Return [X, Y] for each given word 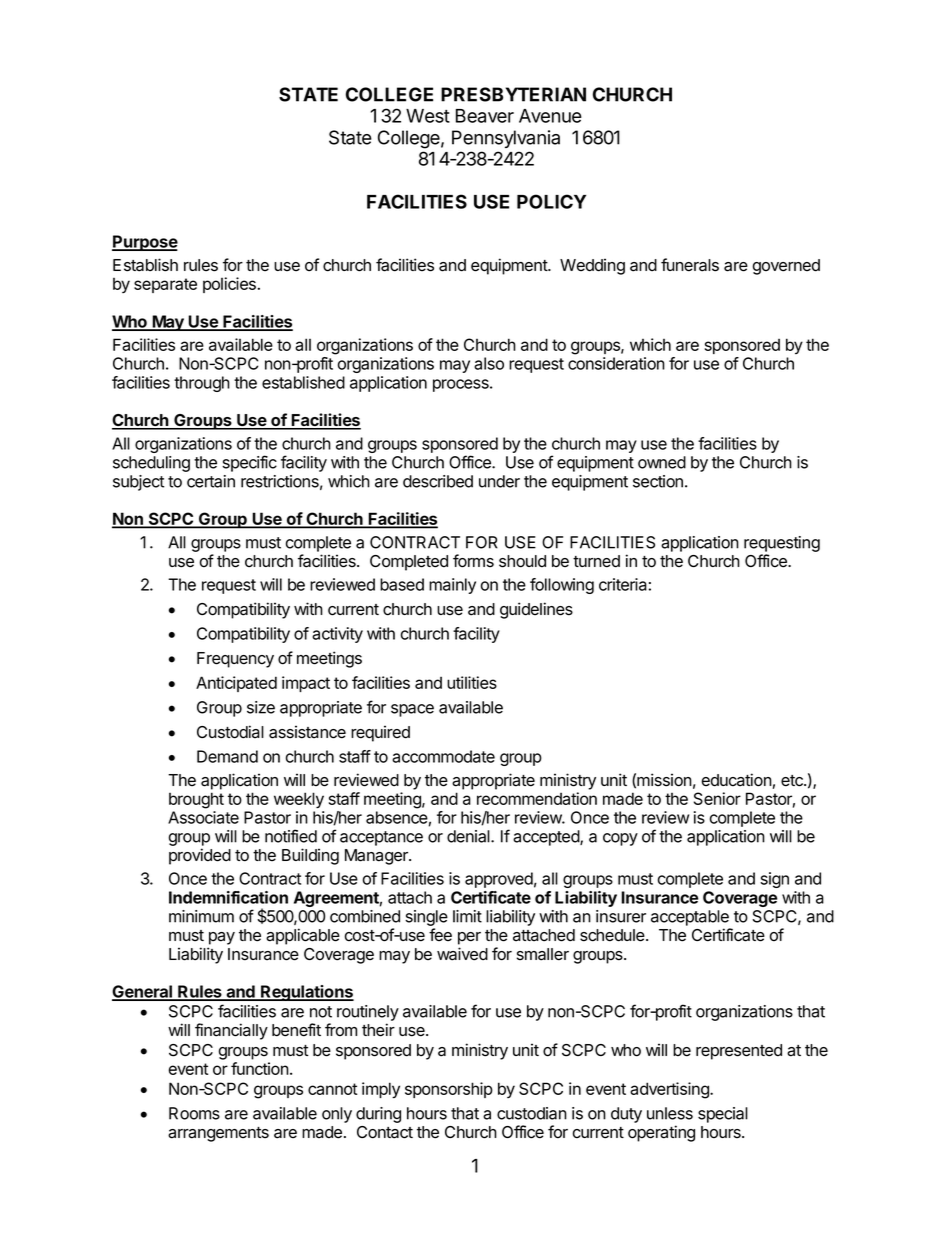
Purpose [145, 243]
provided [200, 856]
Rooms [194, 1113]
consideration [616, 363]
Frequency [235, 660]
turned [596, 561]
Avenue [550, 116]
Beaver [485, 116]
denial [469, 836]
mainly [452, 586]
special [723, 1115]
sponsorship [449, 1090]
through [202, 384]
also [489, 363]
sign [774, 880]
